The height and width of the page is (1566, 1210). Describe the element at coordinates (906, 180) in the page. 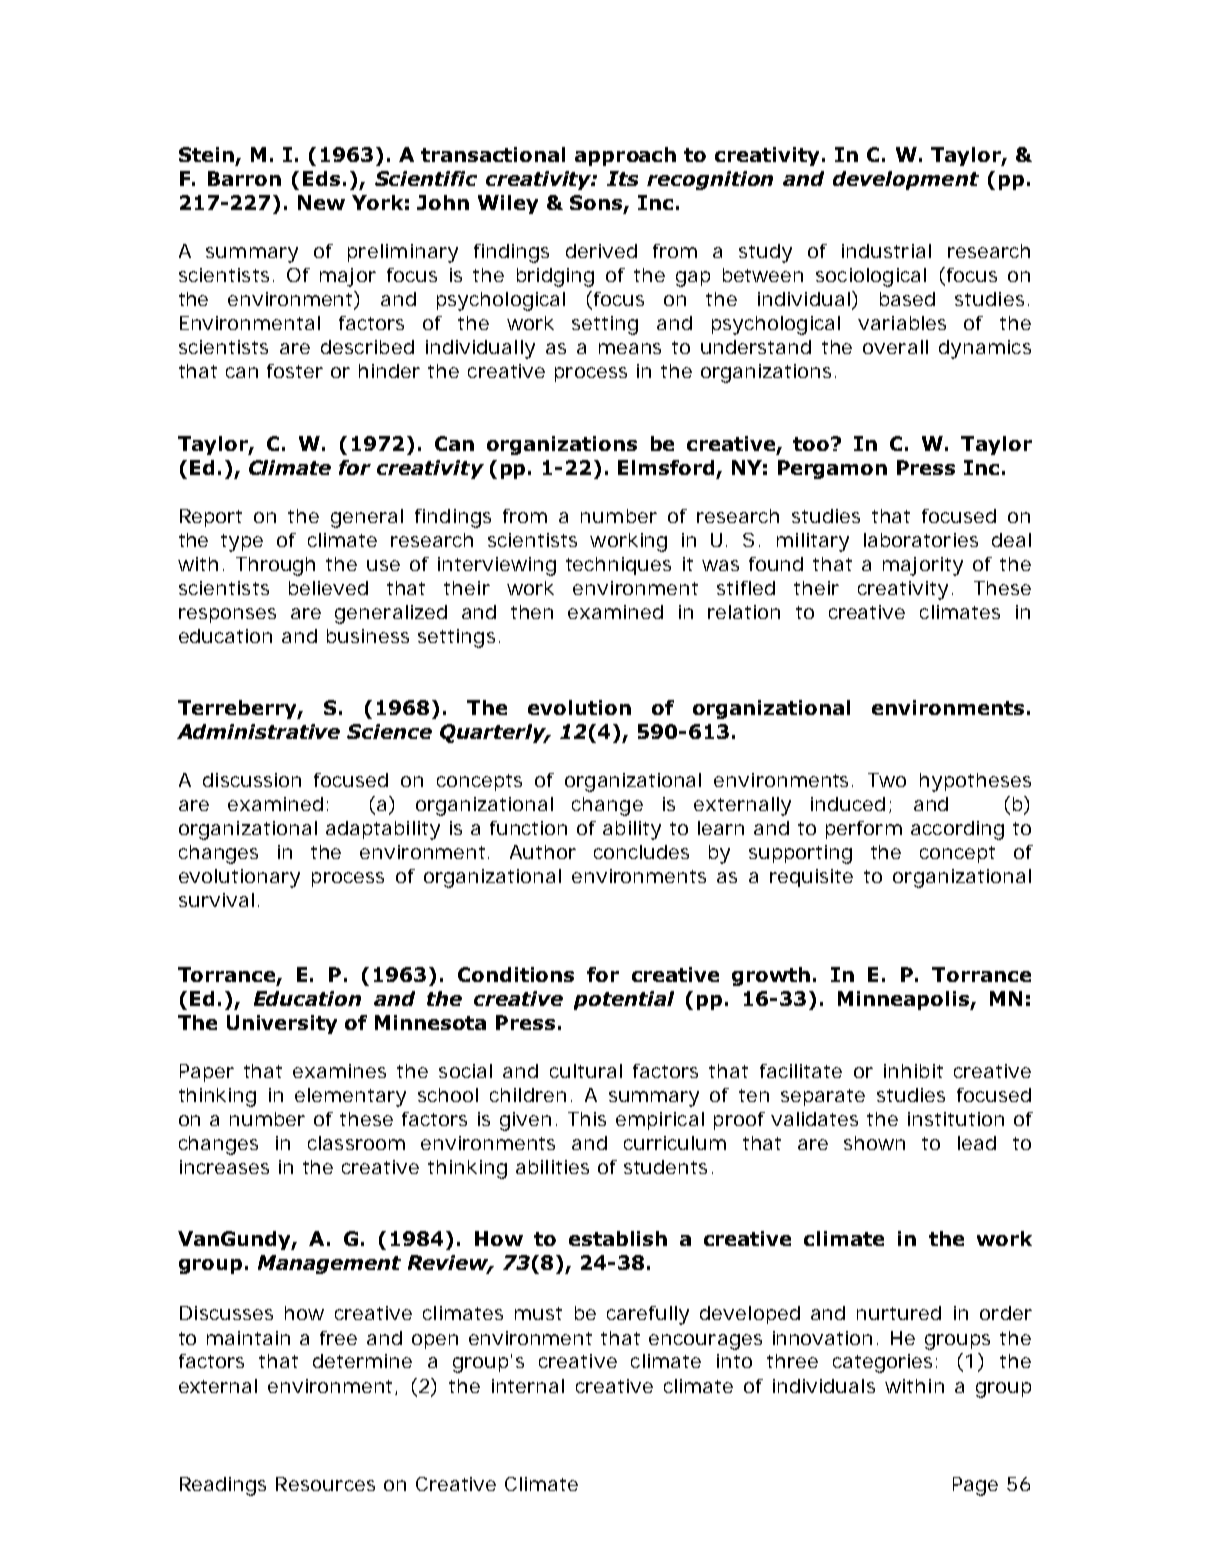

I see `development` at that location.
